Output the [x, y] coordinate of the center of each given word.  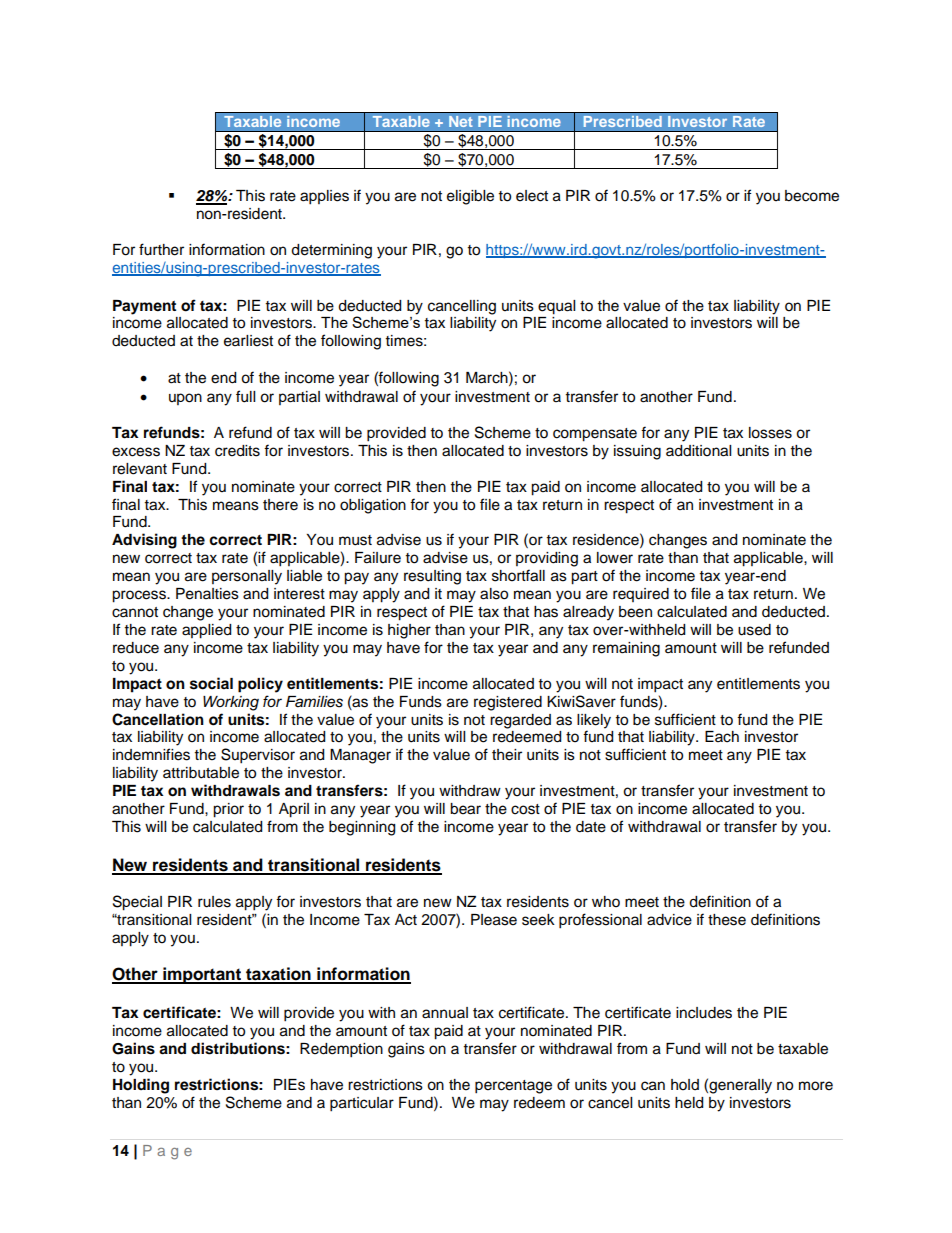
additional [698, 451]
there [280, 505]
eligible [470, 197]
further [161, 249]
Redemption [341, 1050]
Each [722, 737]
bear [465, 809]
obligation [373, 506]
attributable [201, 773]
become [812, 196]
